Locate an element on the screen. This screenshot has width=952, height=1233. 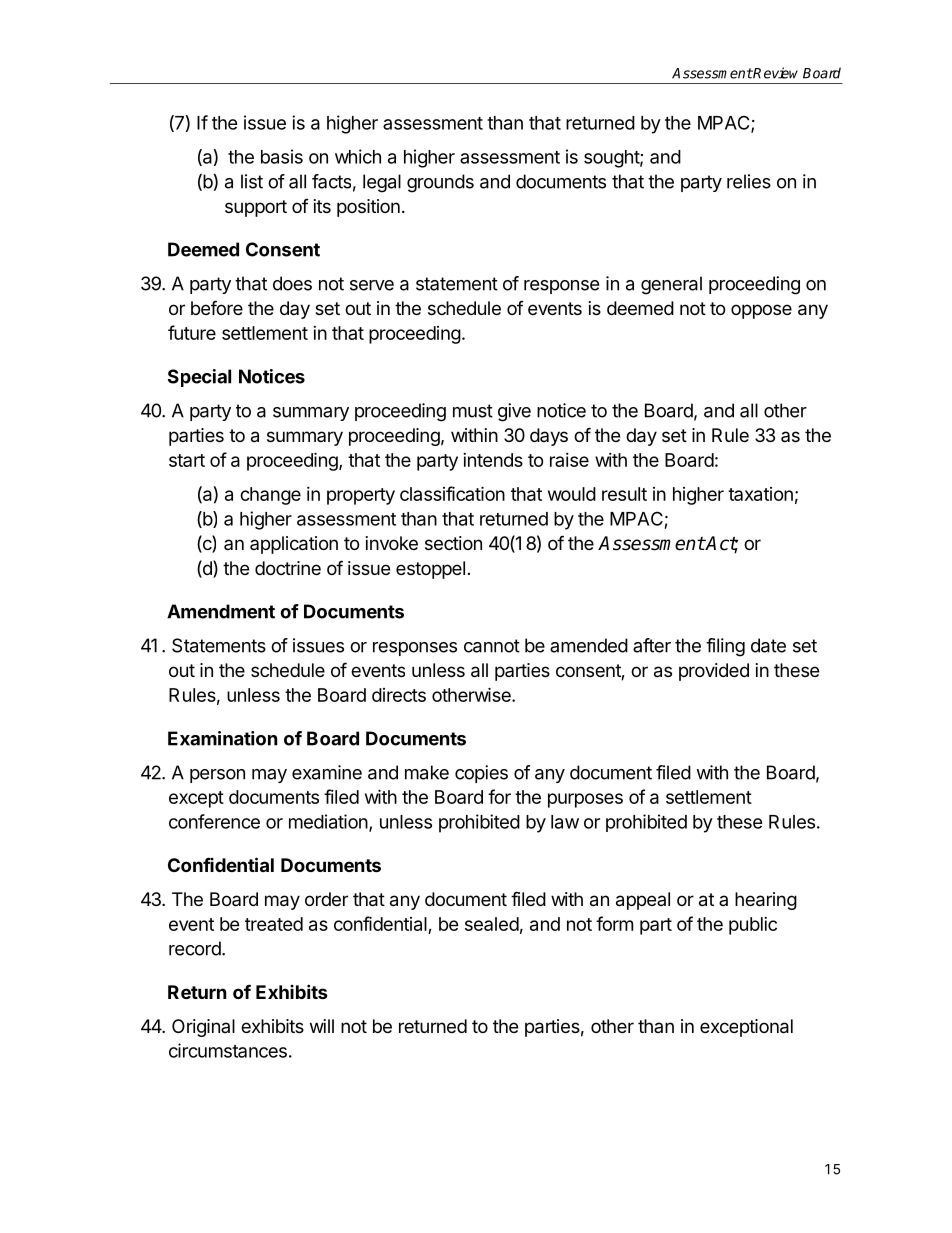
taxation is located at coordinates (760, 494).
